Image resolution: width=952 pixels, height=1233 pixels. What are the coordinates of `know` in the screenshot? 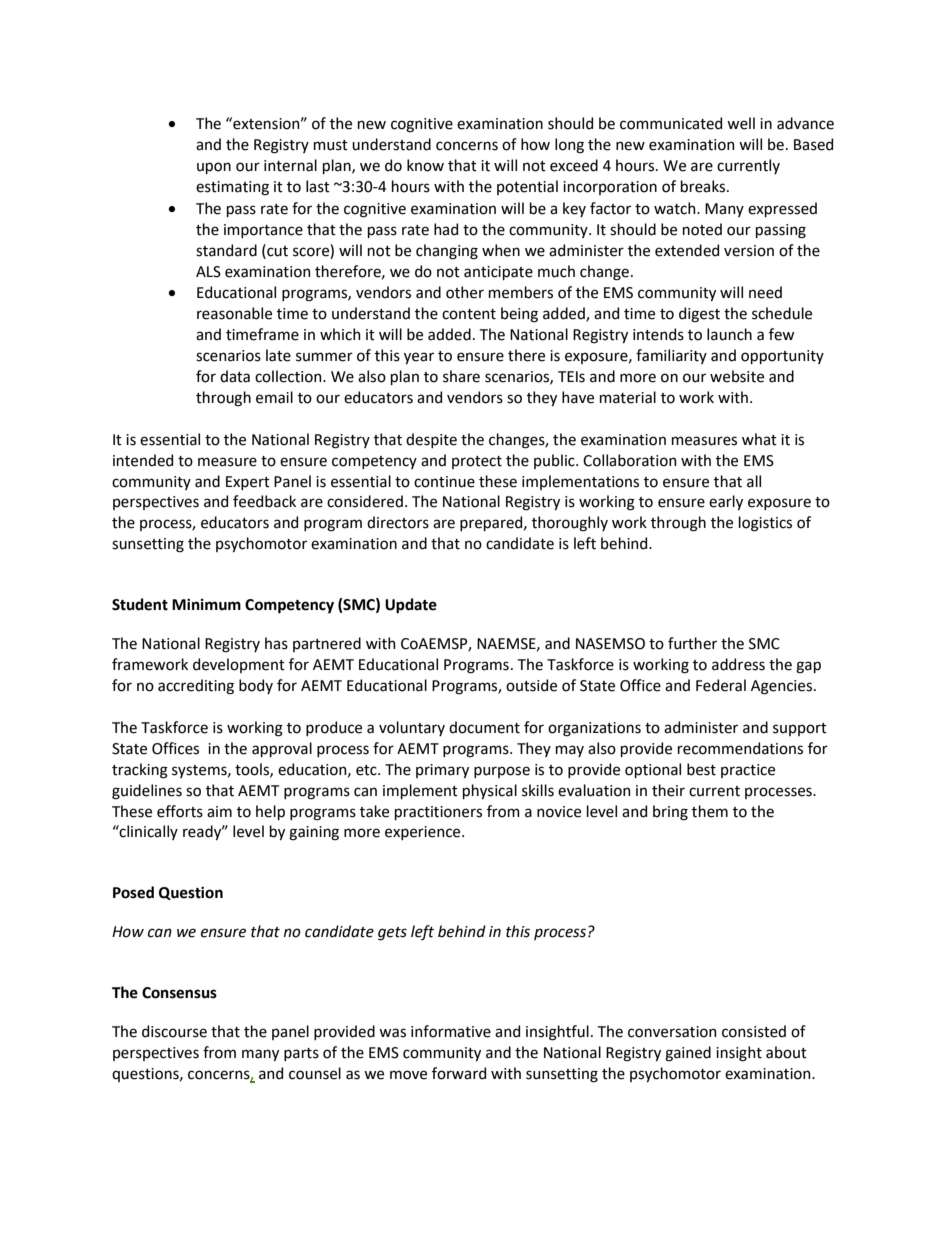 It's located at (425, 165).
